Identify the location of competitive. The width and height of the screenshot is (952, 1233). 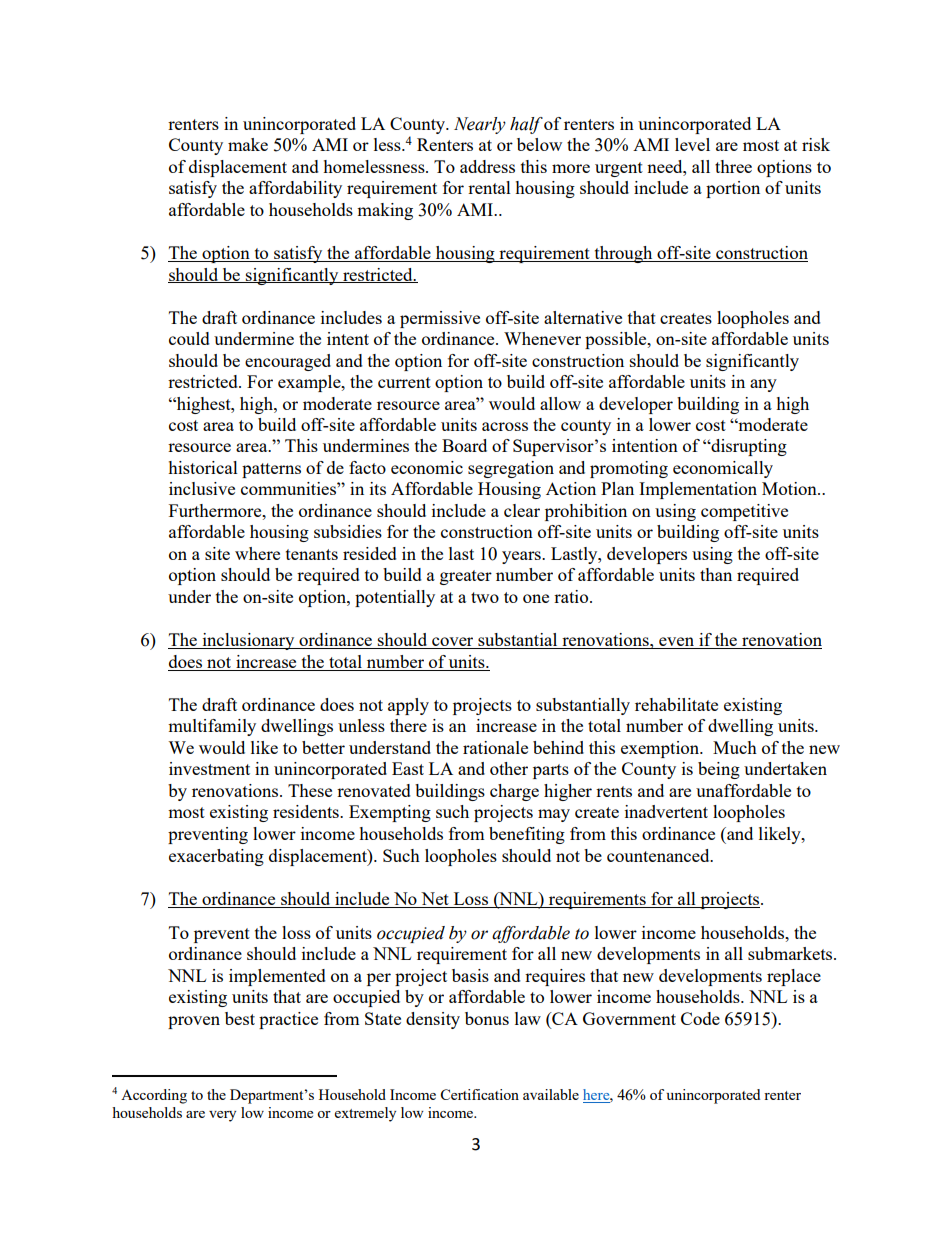
(744, 512).
